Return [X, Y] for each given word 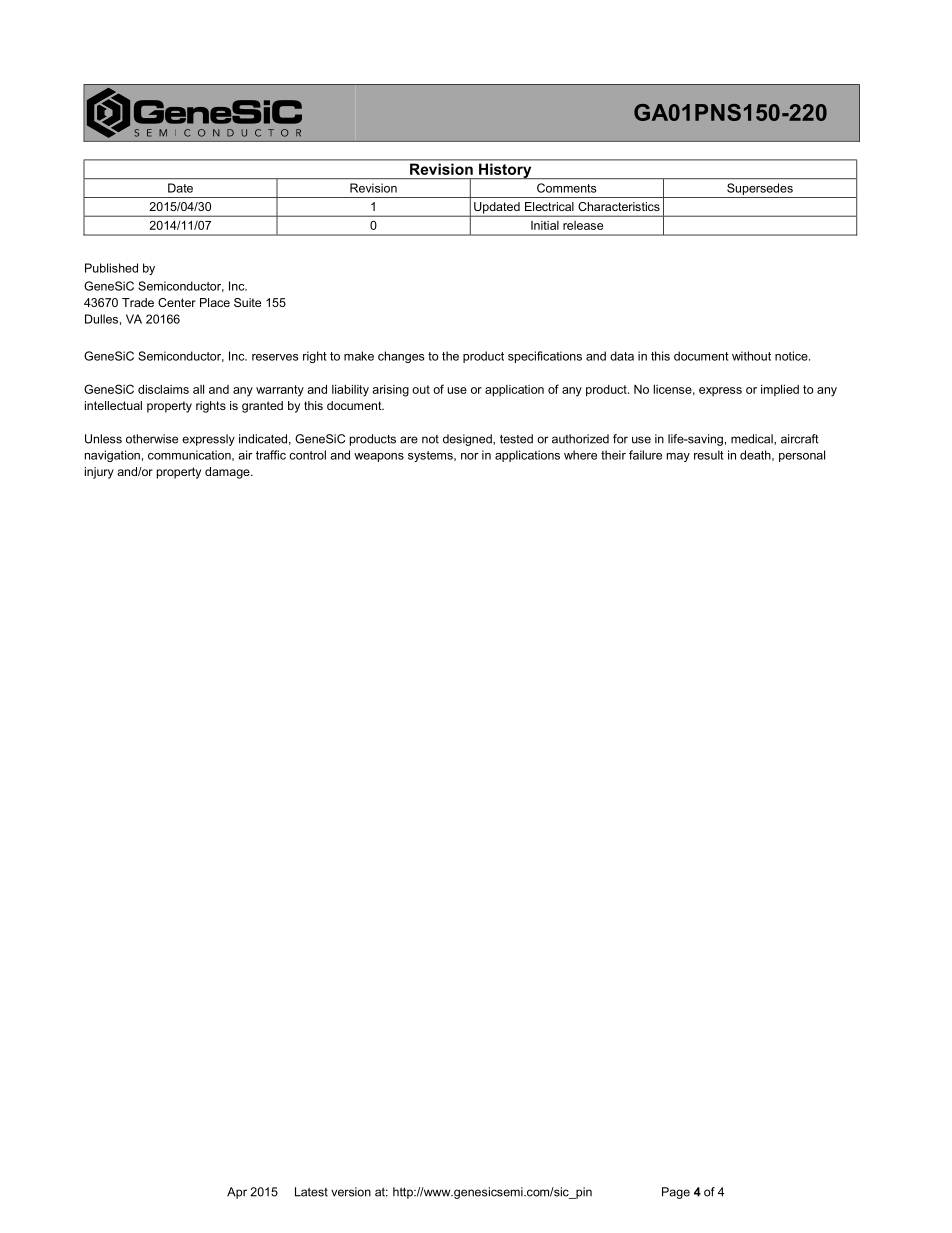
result [708, 455]
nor [469, 456]
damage [228, 473]
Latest [311, 1192]
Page [676, 1193]
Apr [237, 1193]
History [505, 171]
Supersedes [760, 189]
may [678, 457]
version [351, 1192]
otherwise [152, 439]
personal [802, 456]
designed [468, 440]
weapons [379, 457]
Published [111, 268]
